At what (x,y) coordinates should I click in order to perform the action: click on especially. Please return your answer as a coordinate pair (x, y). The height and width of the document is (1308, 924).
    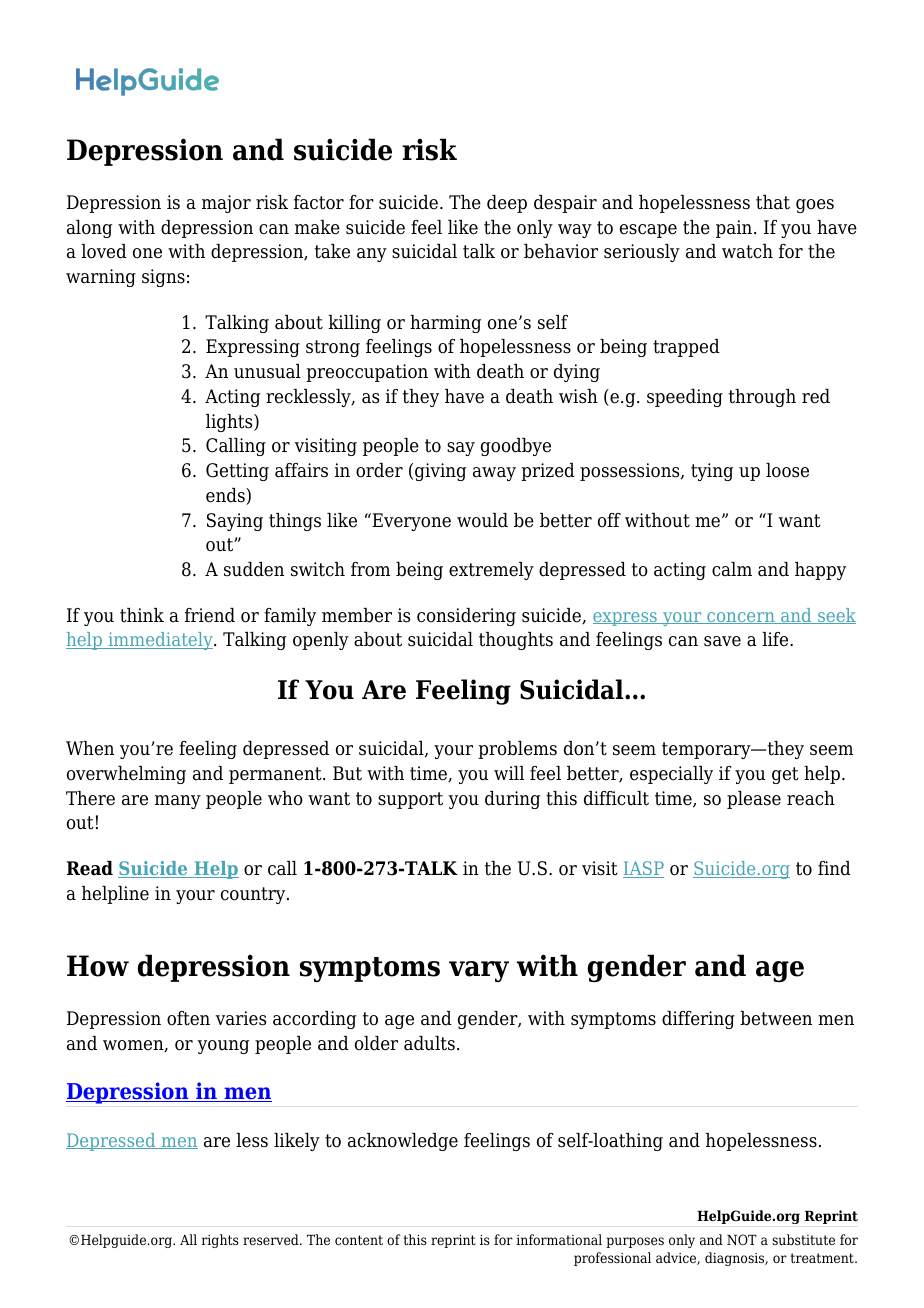
    Looking at the image, I should click on (671, 775).
